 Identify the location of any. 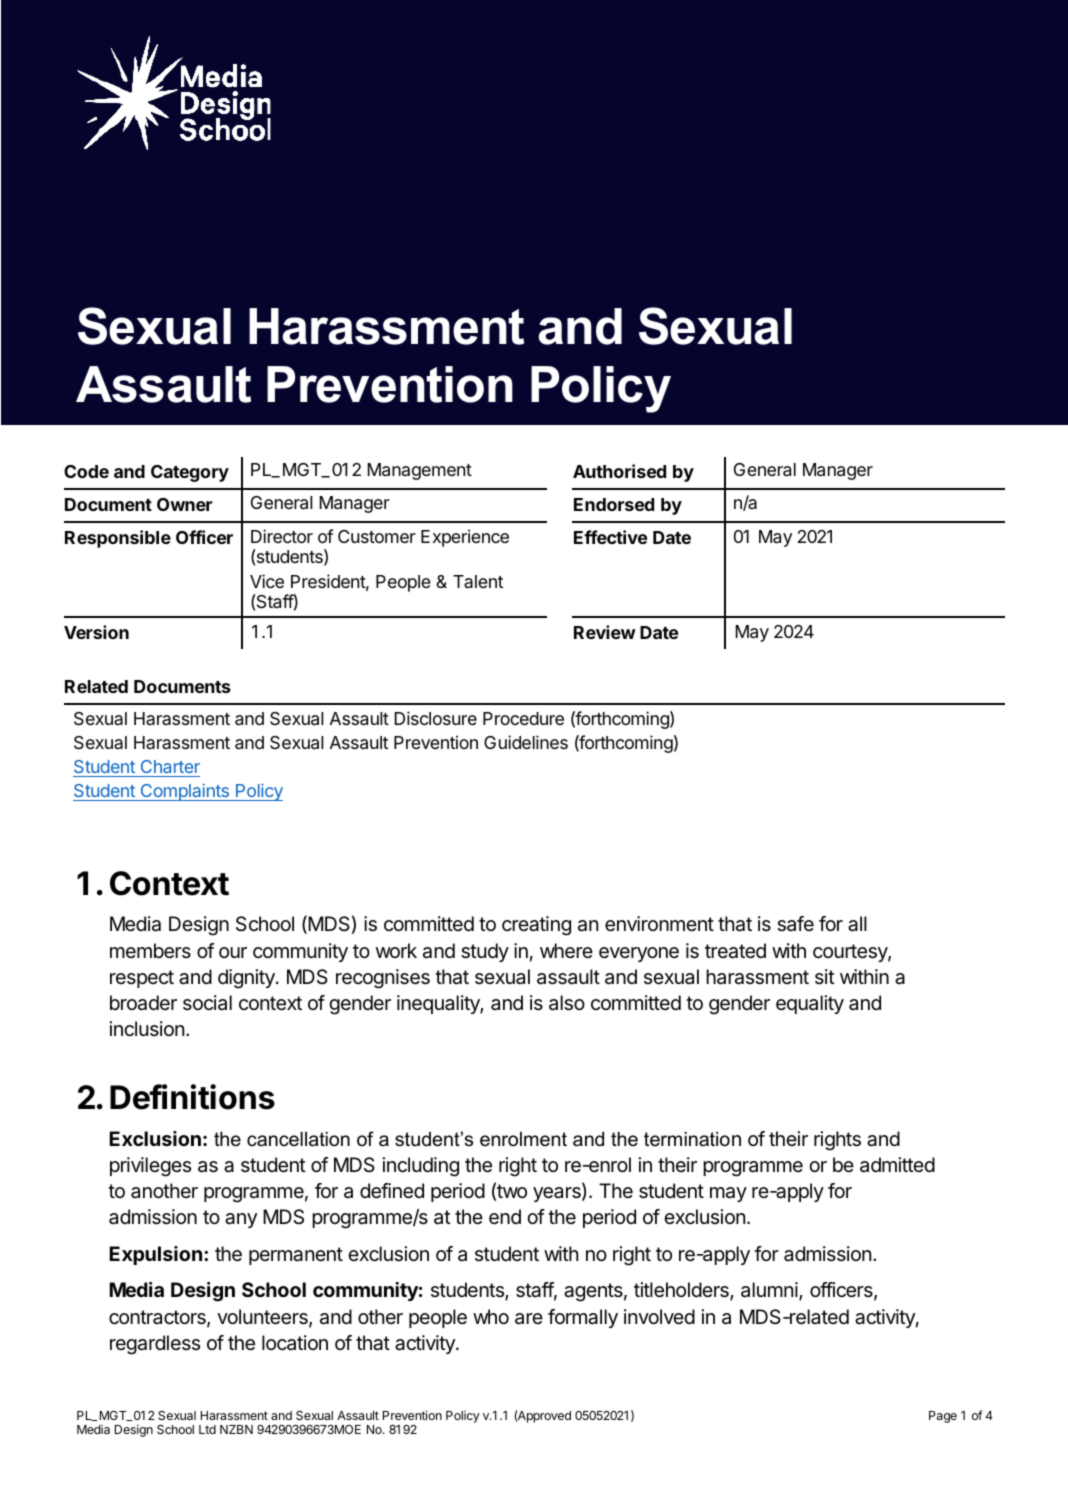
(241, 1220).
